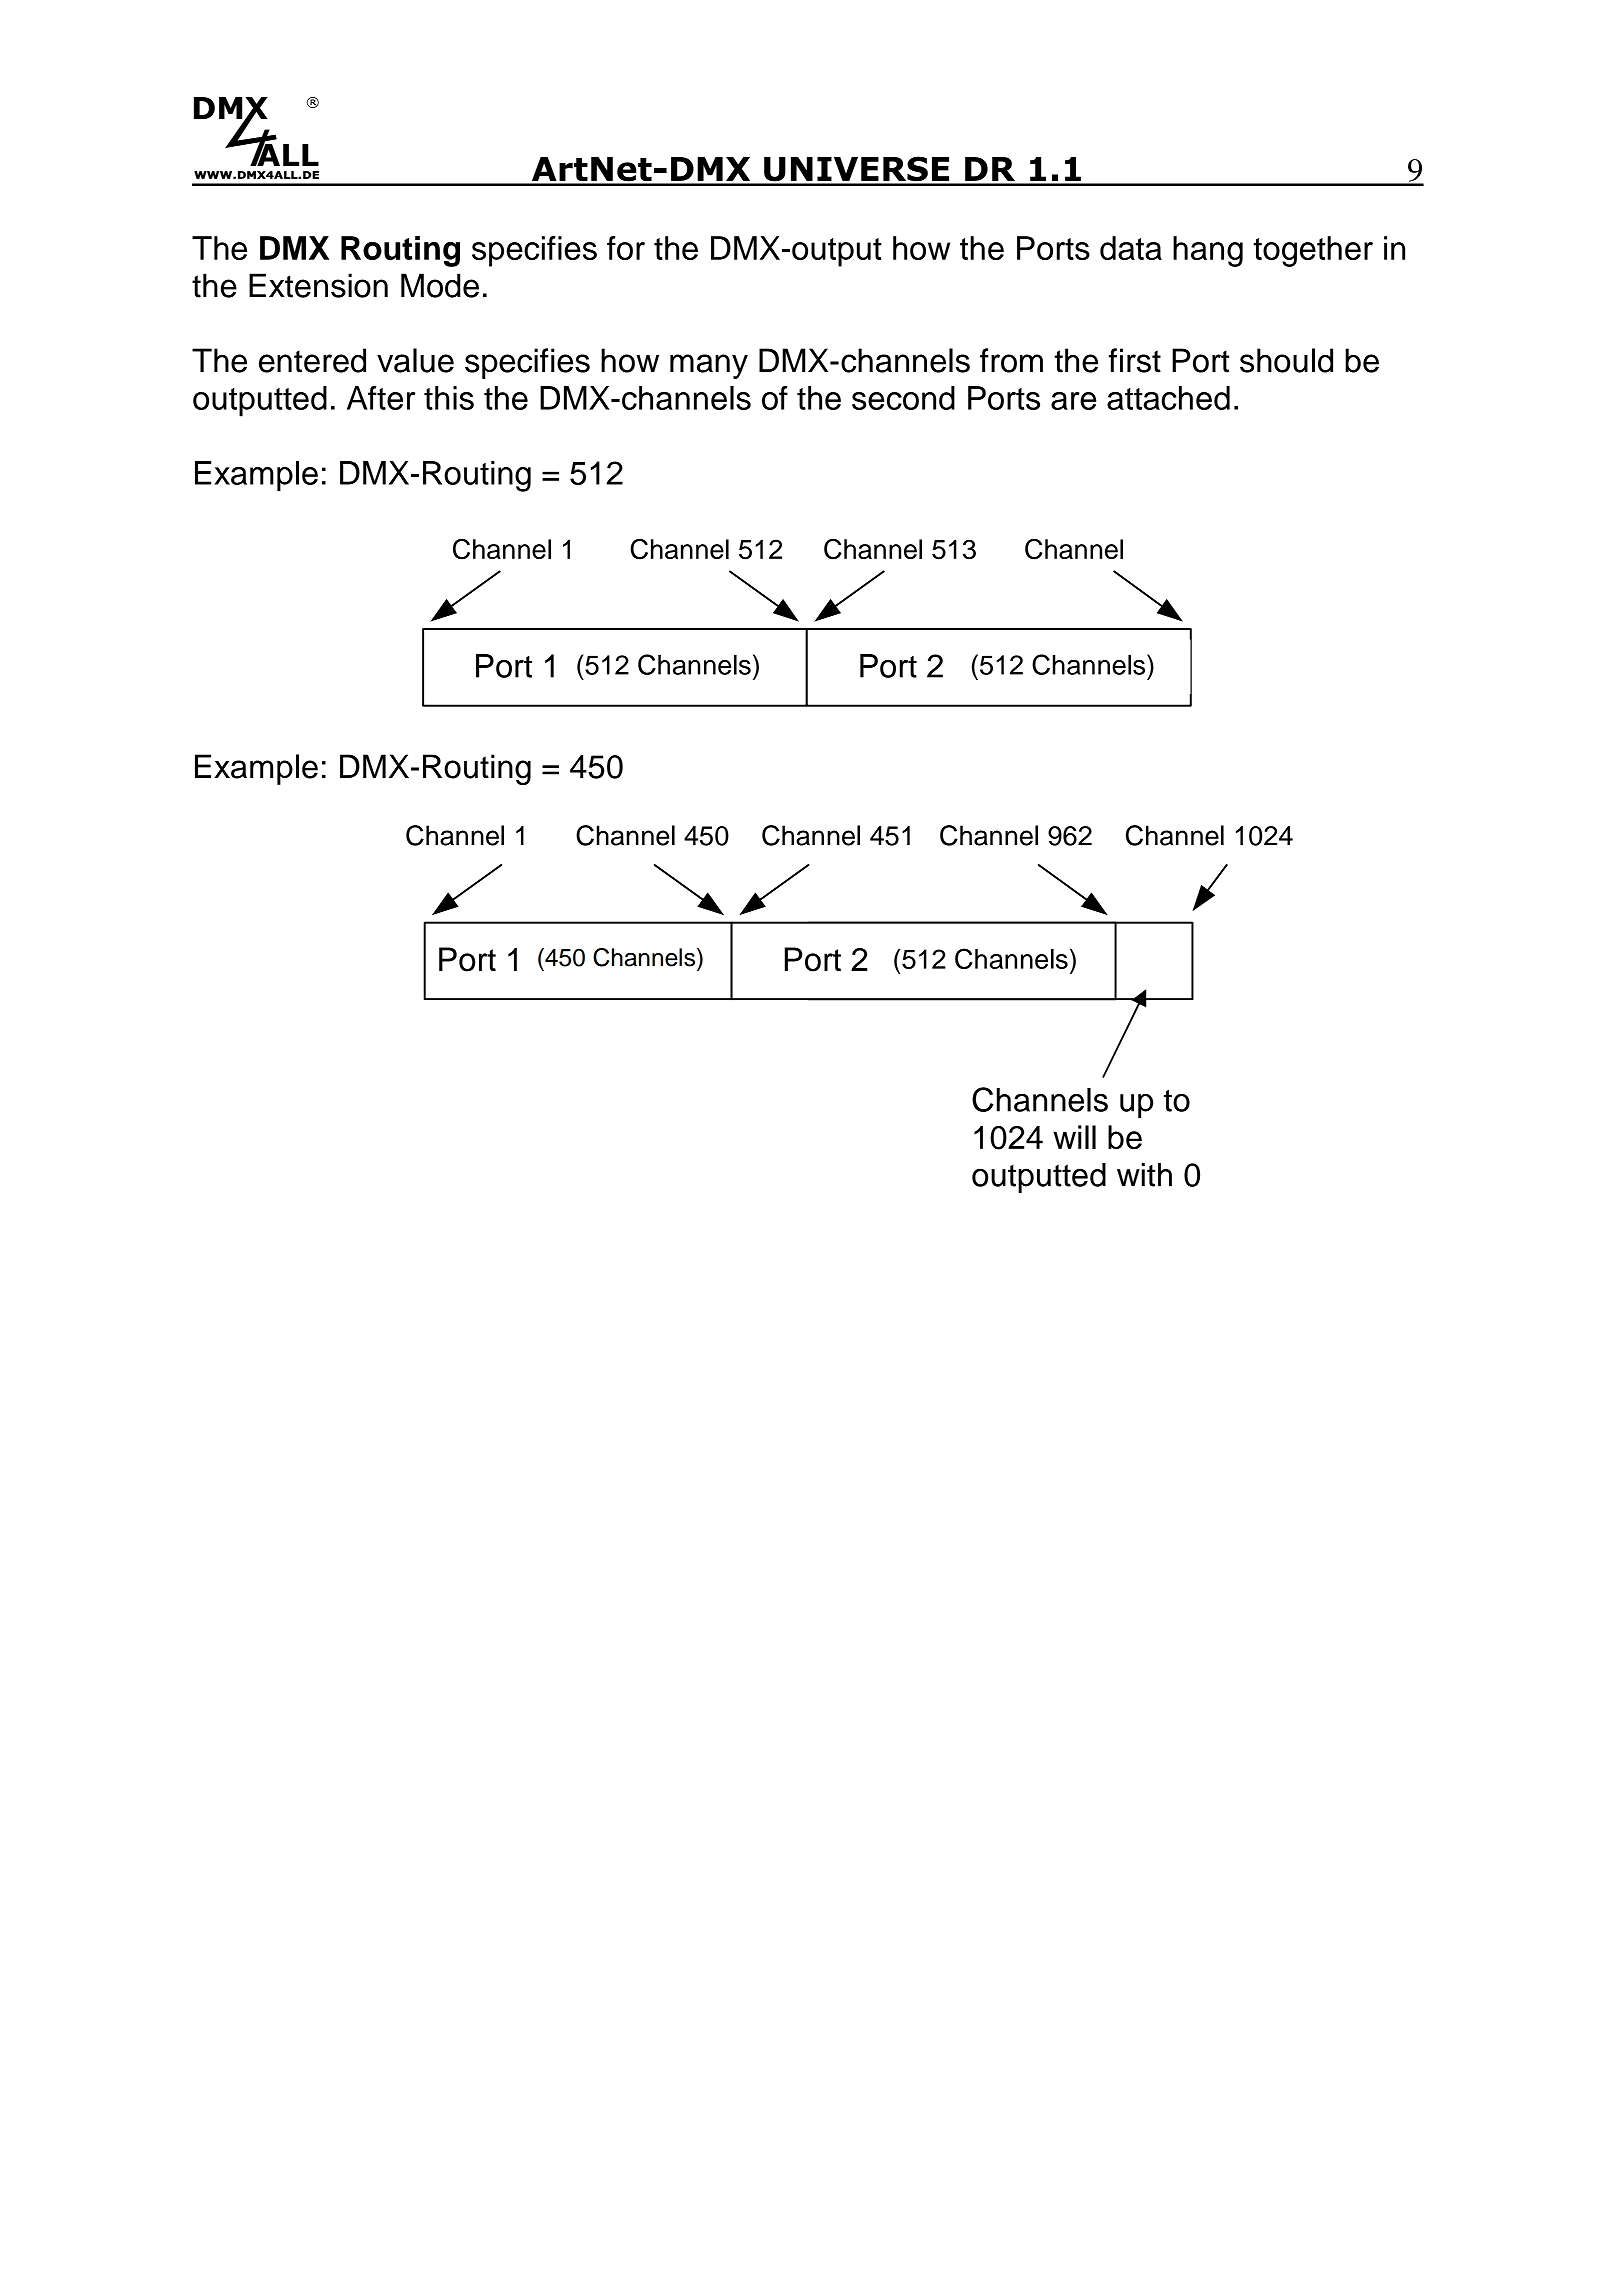 This image has height=2286, width=1615. What do you see at coordinates (440, 285) in the image?
I see `Mode` at bounding box center [440, 285].
